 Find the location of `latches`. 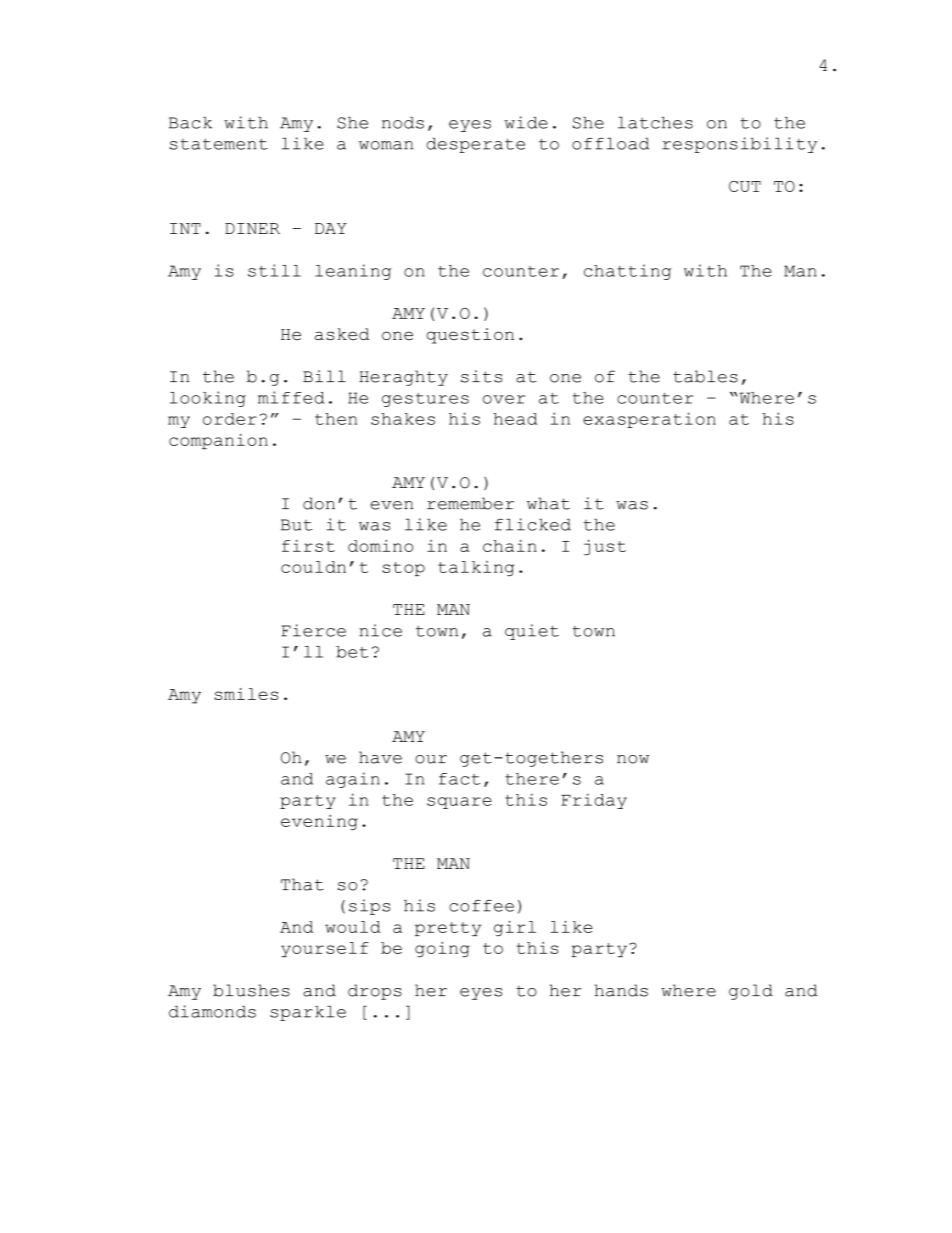

latches is located at coordinates (655, 122).
